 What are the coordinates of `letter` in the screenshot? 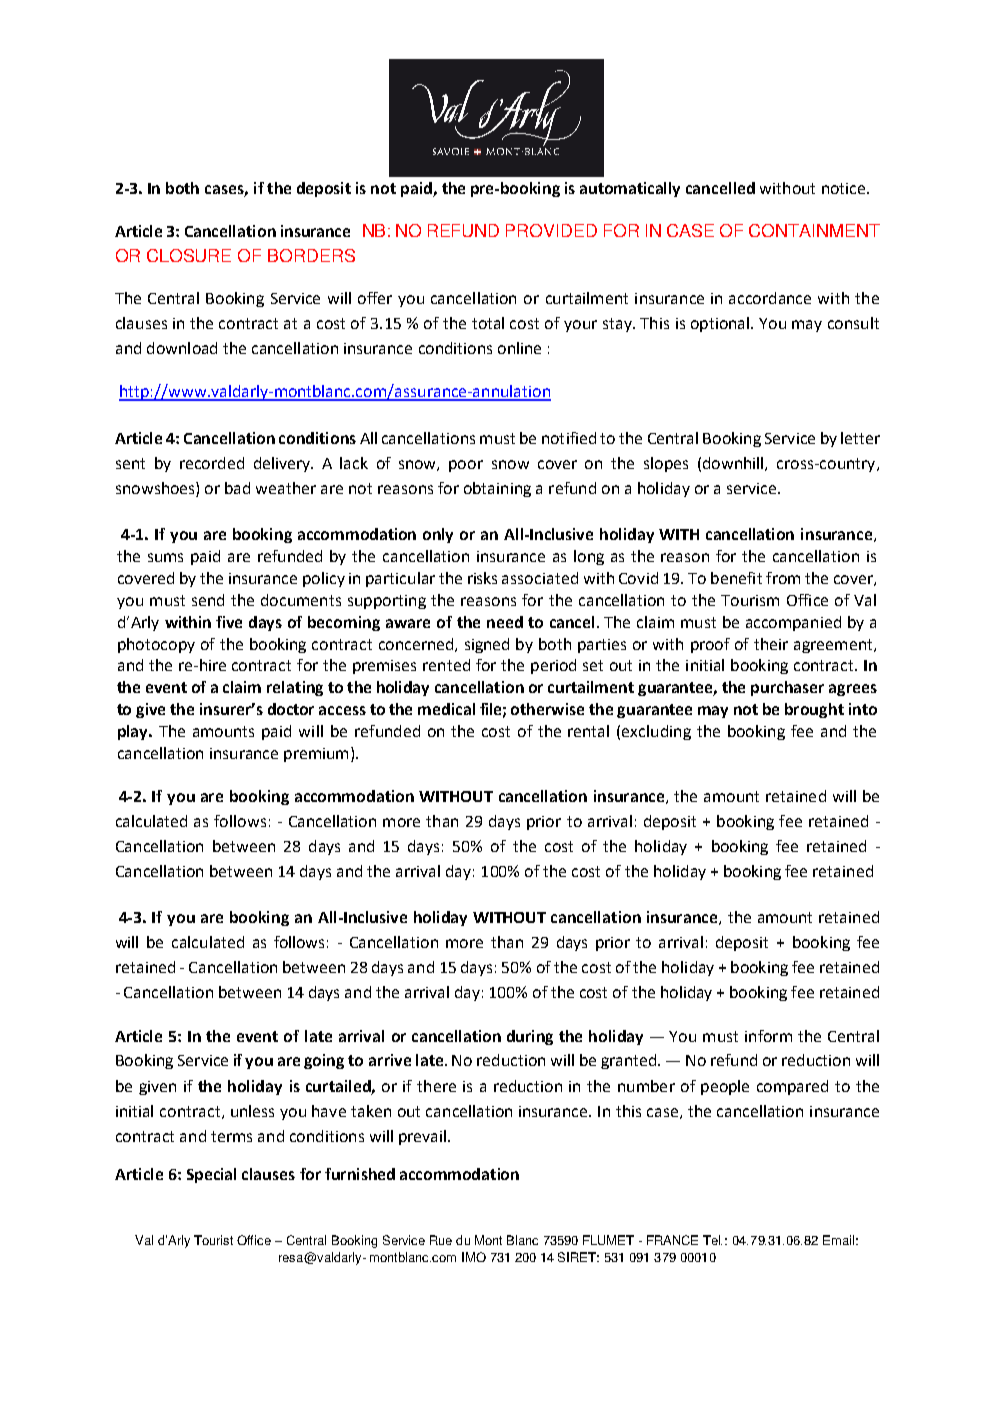 It's located at (860, 438).
